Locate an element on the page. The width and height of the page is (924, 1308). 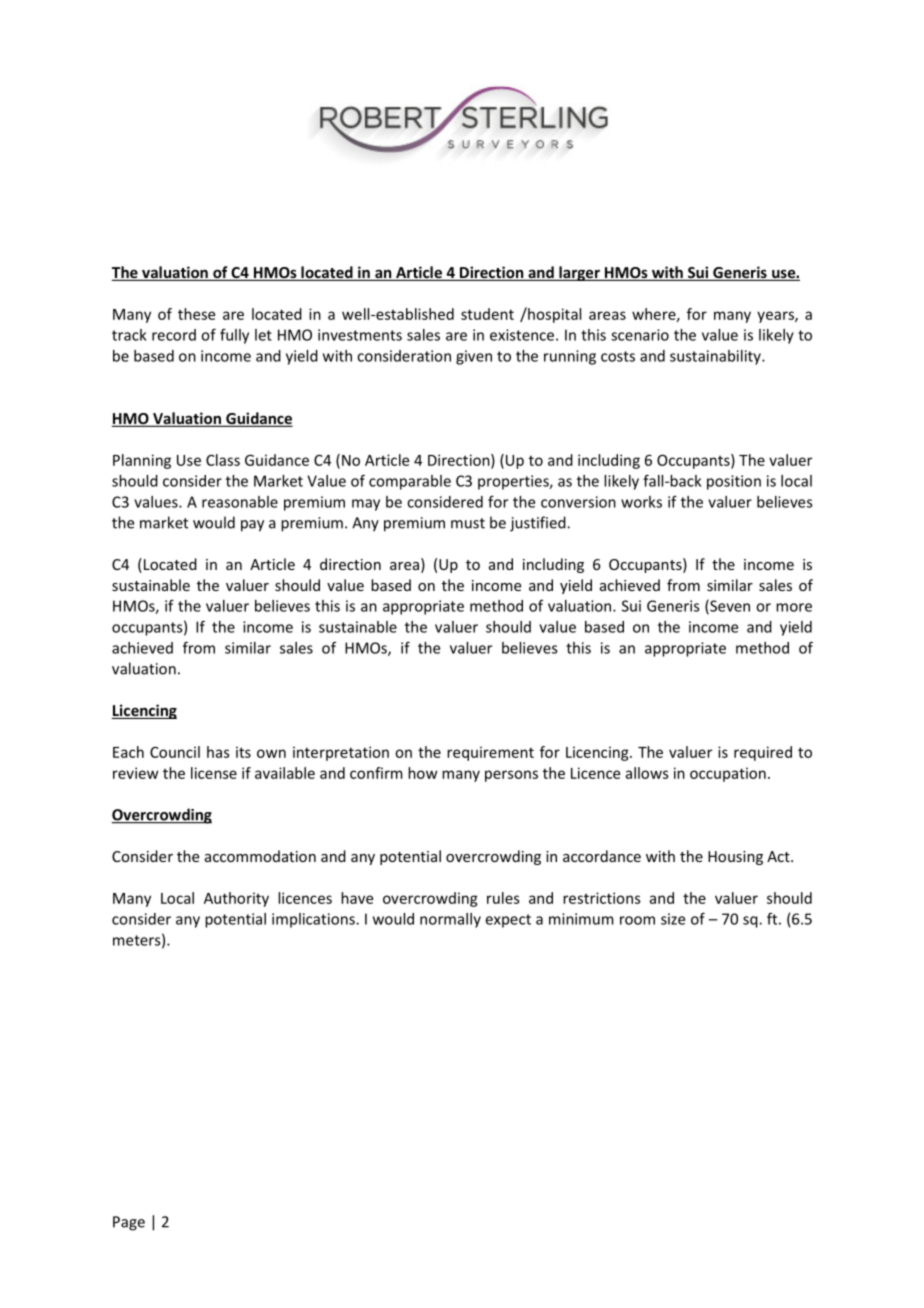
these is located at coordinates (196, 314).
